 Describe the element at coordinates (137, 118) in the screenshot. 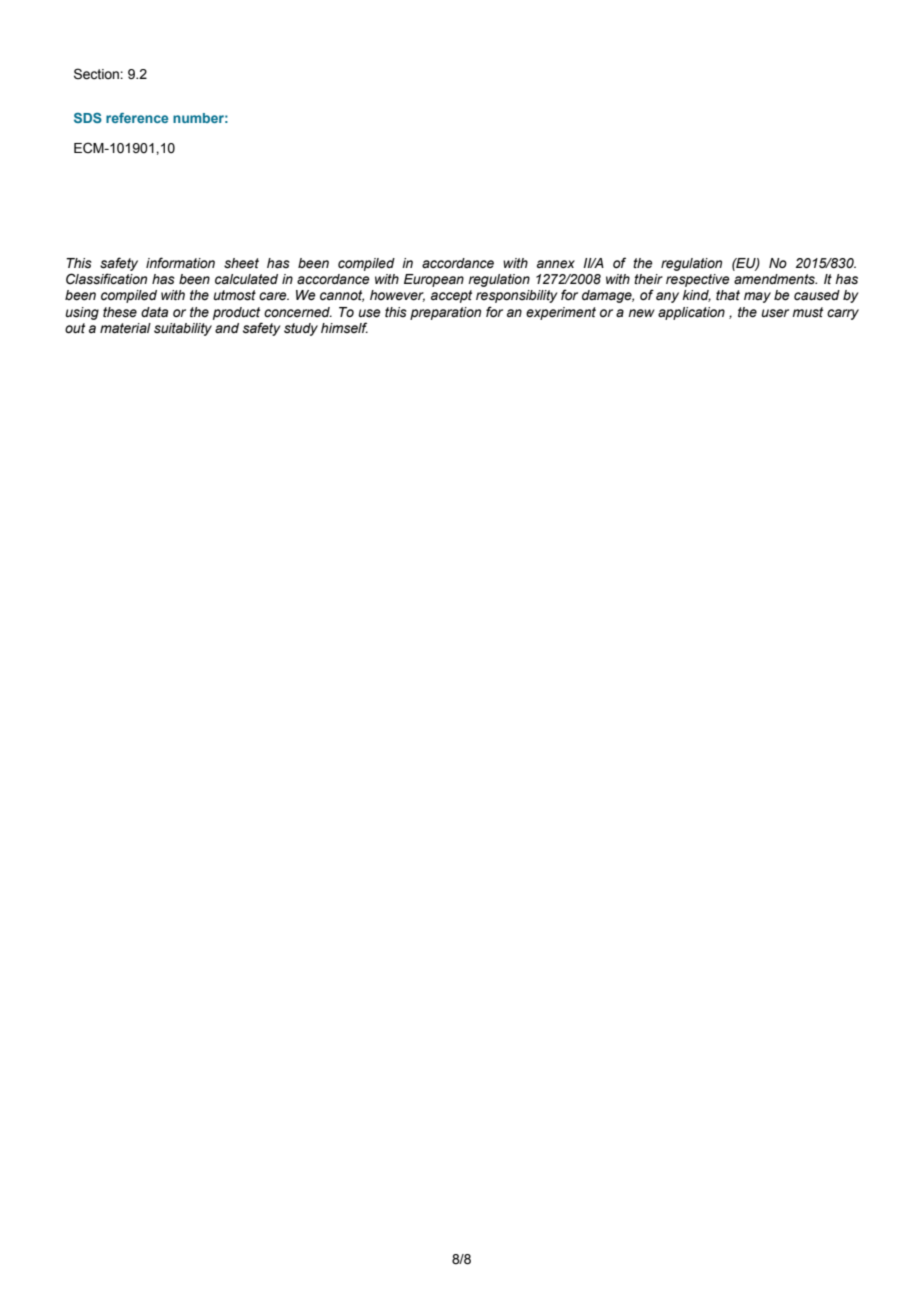

I see `reference` at that location.
